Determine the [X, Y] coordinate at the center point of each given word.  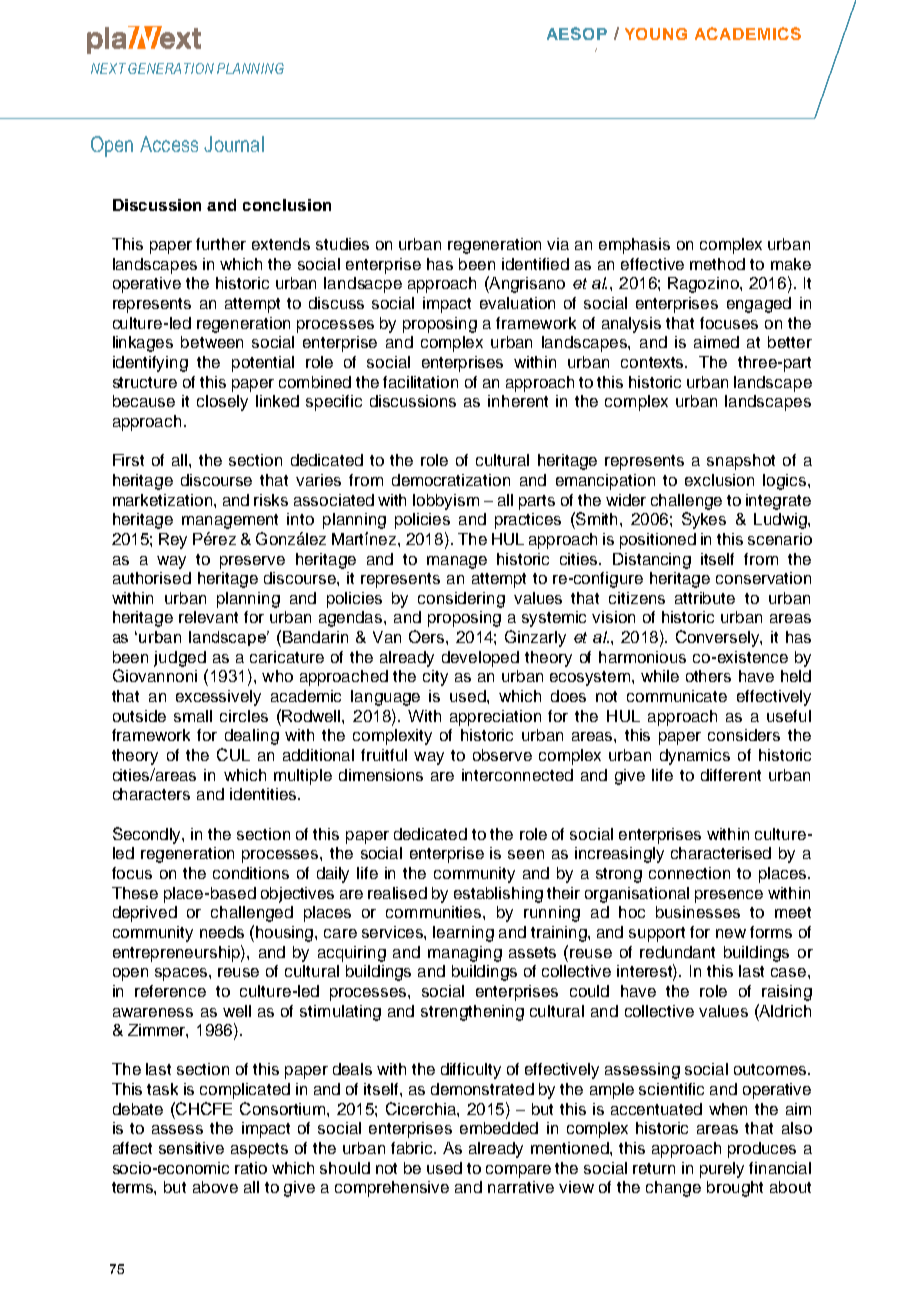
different [731, 775]
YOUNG [656, 34]
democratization [451, 480]
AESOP [577, 33]
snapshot [741, 462]
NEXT [108, 68]
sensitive [191, 1148]
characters [151, 794]
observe [502, 755]
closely [222, 403]
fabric [413, 1148]
